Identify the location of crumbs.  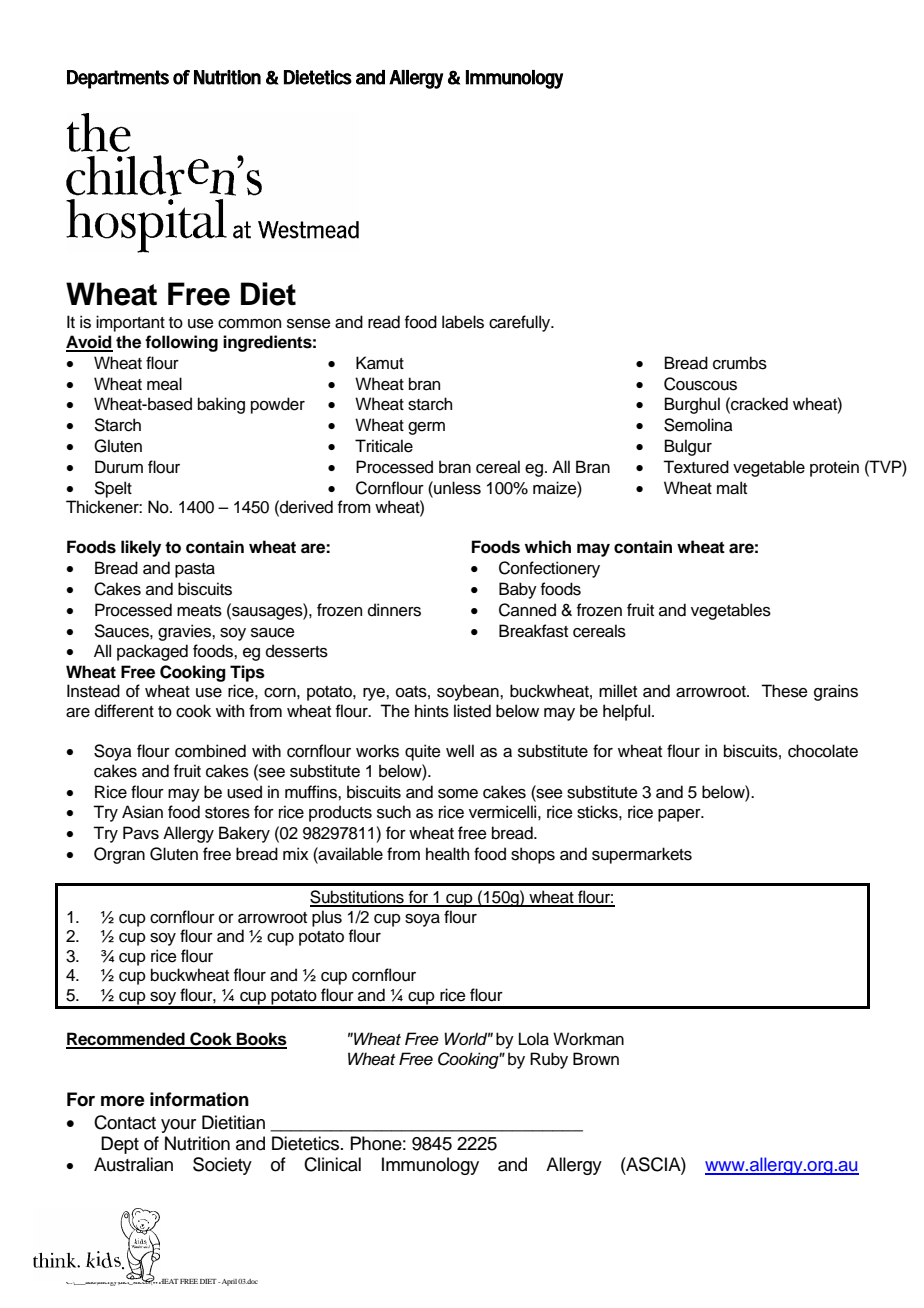
(740, 363).
